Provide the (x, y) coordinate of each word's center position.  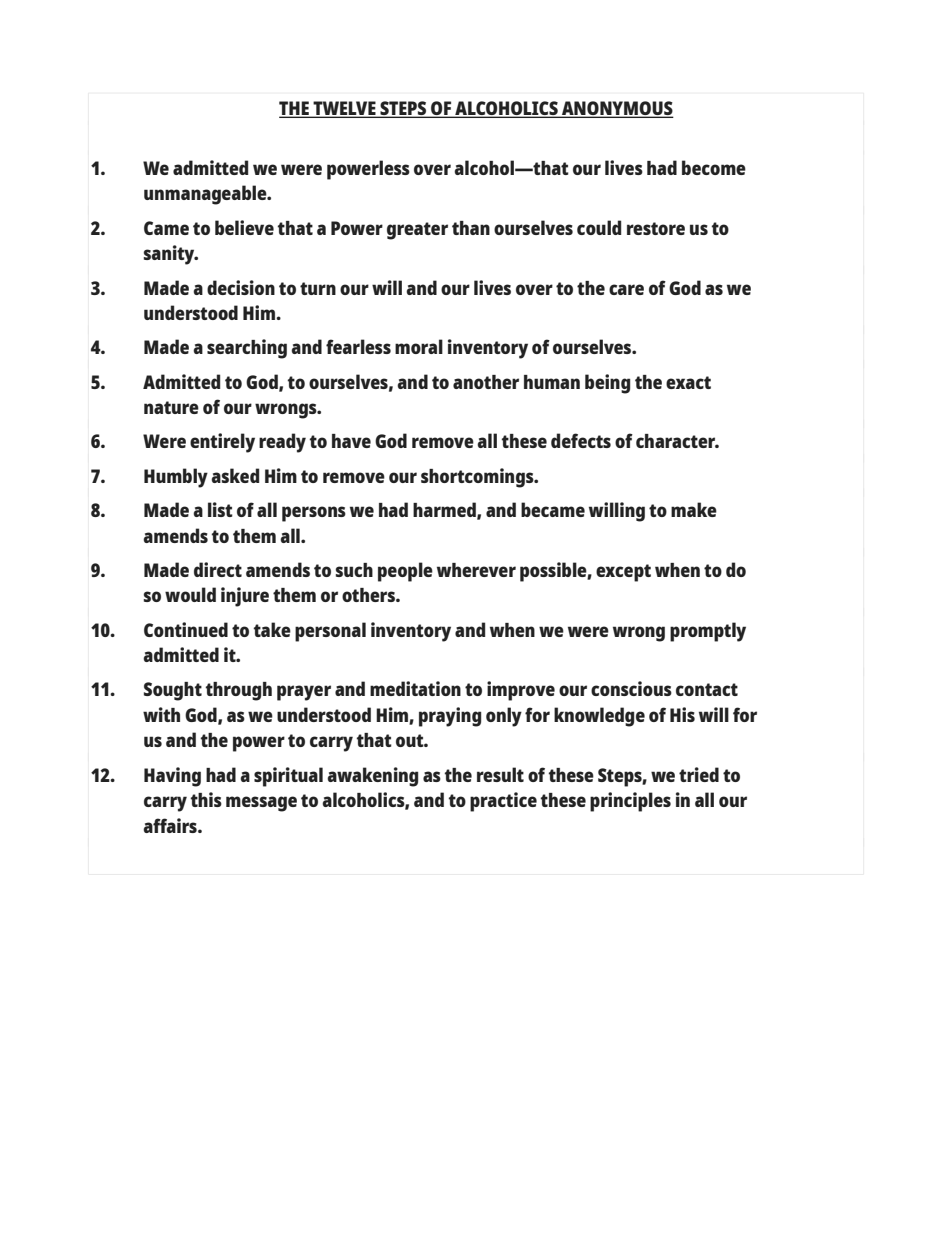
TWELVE (344, 109)
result (500, 774)
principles (630, 802)
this (206, 799)
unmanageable (206, 195)
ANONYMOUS (617, 109)
